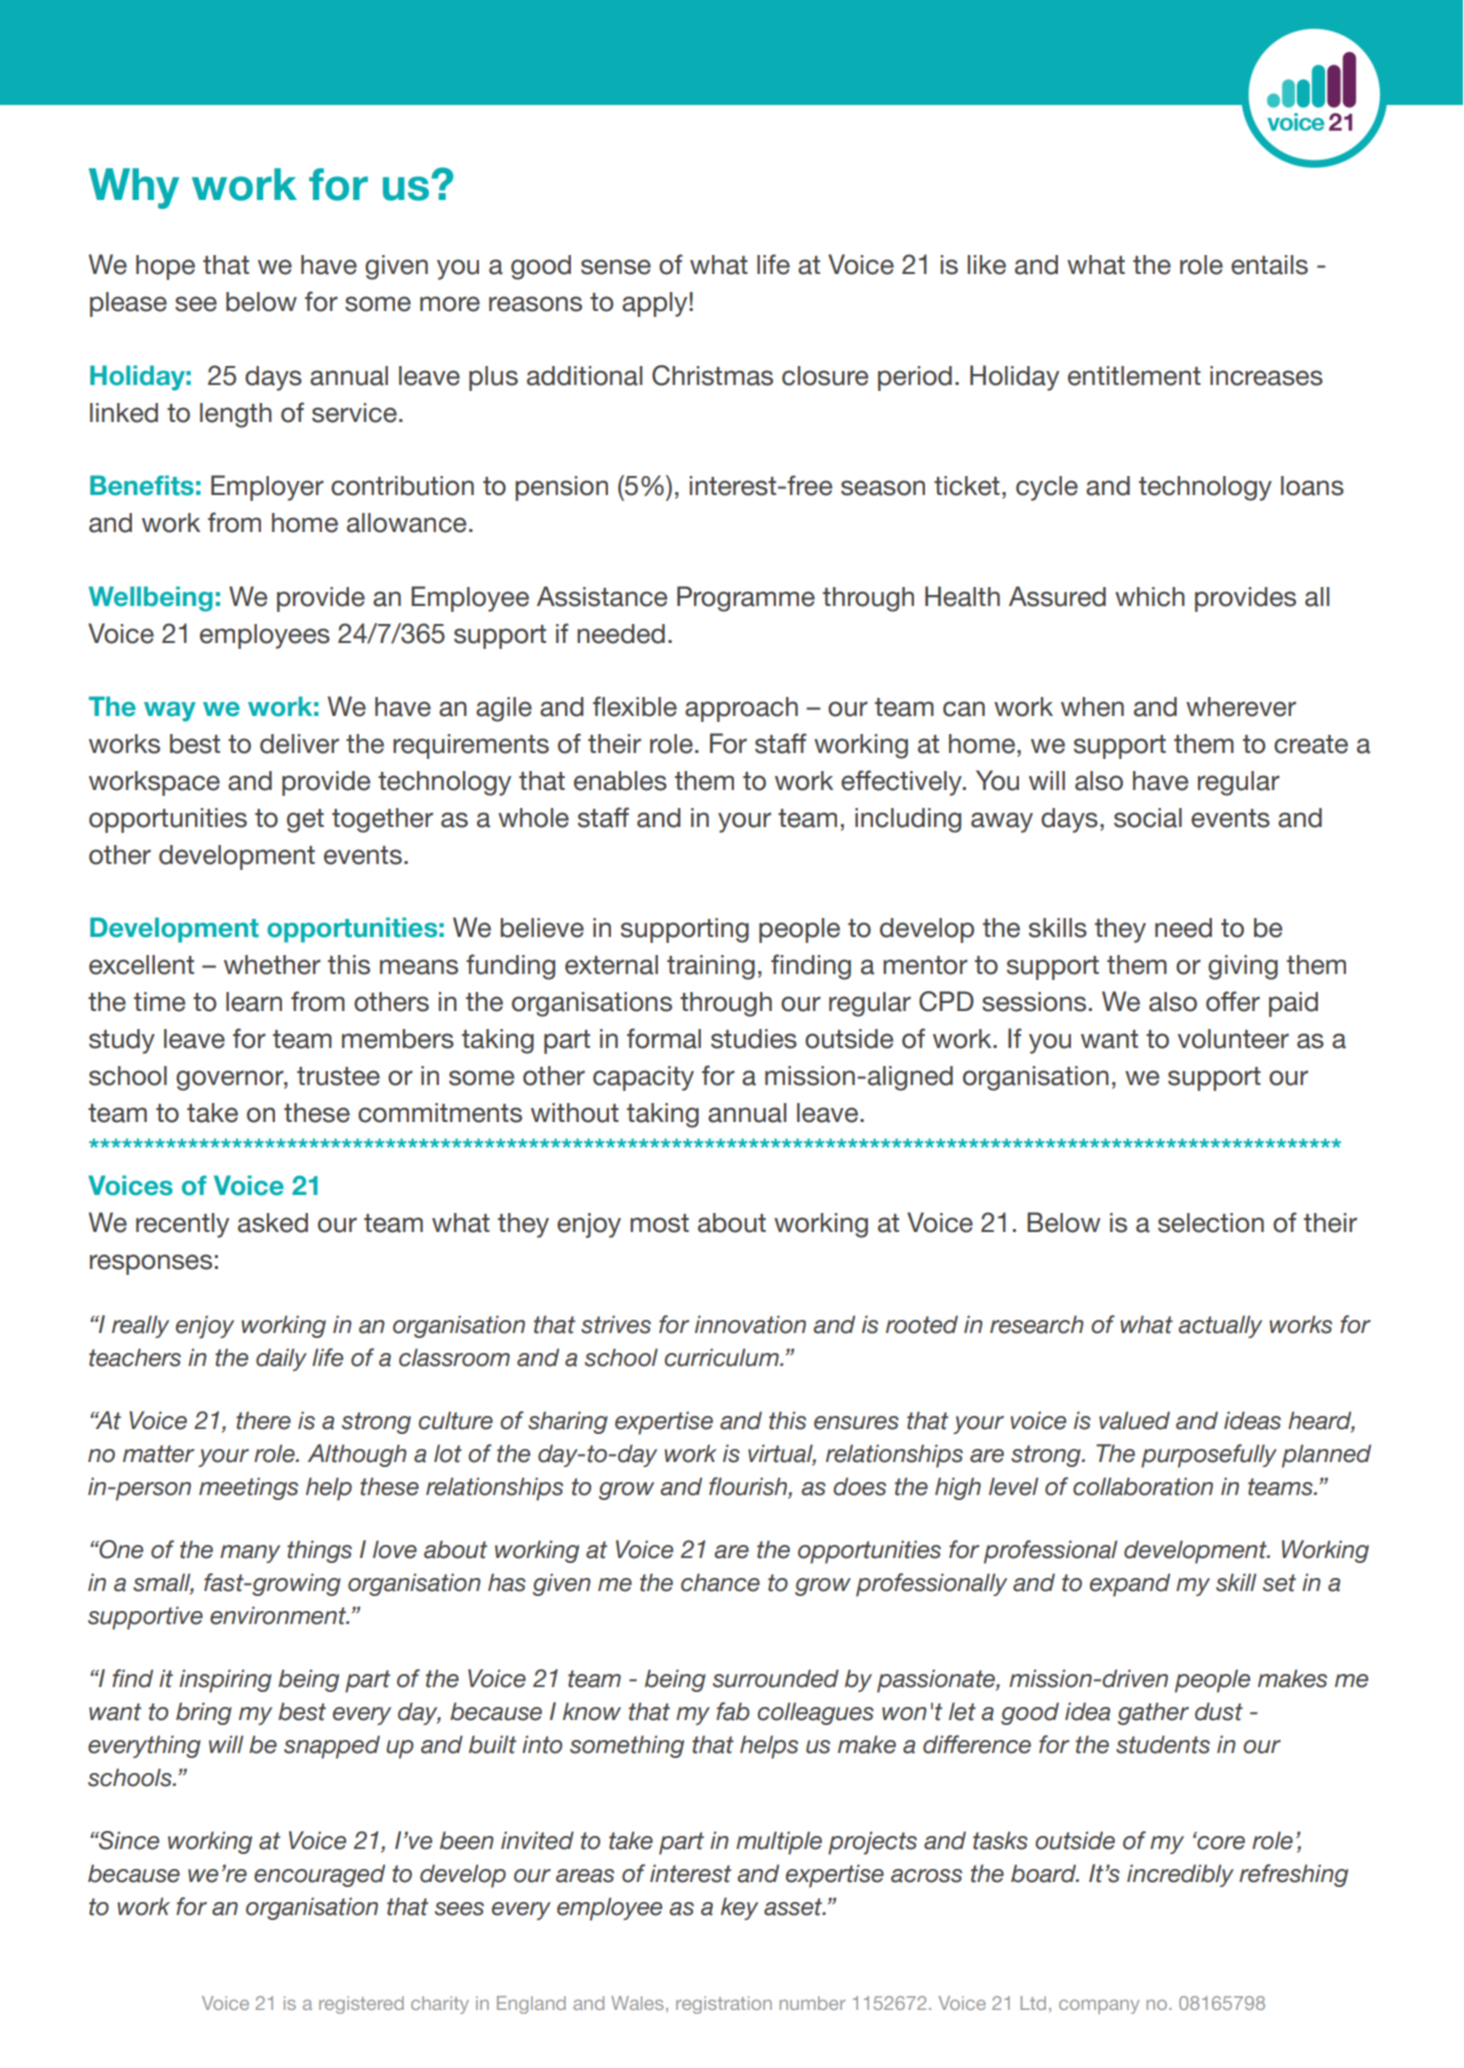 The height and width of the document is (2068, 1464). I want to click on apply, so click(656, 304).
